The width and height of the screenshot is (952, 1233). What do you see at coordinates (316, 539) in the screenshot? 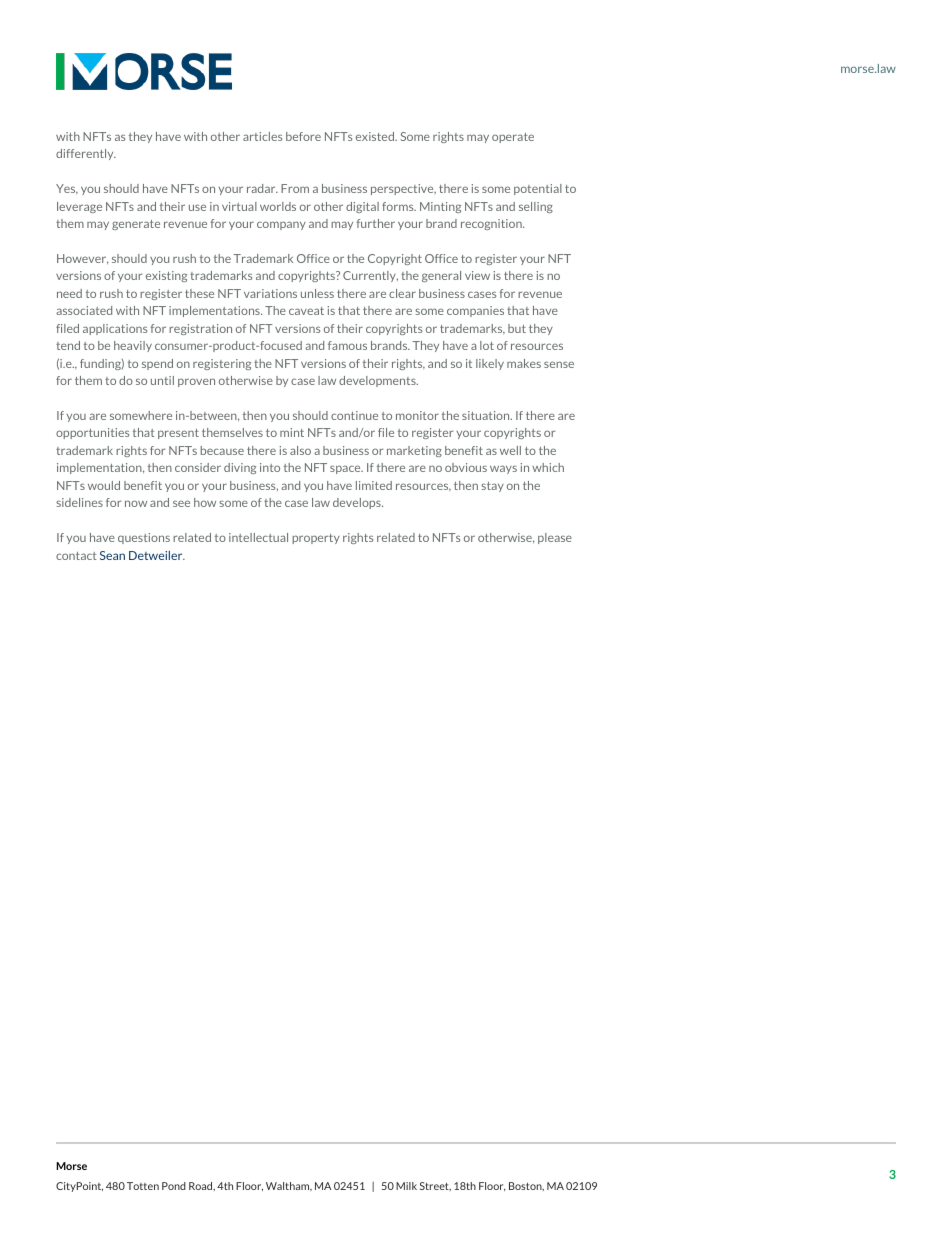
I see `property` at bounding box center [316, 539].
